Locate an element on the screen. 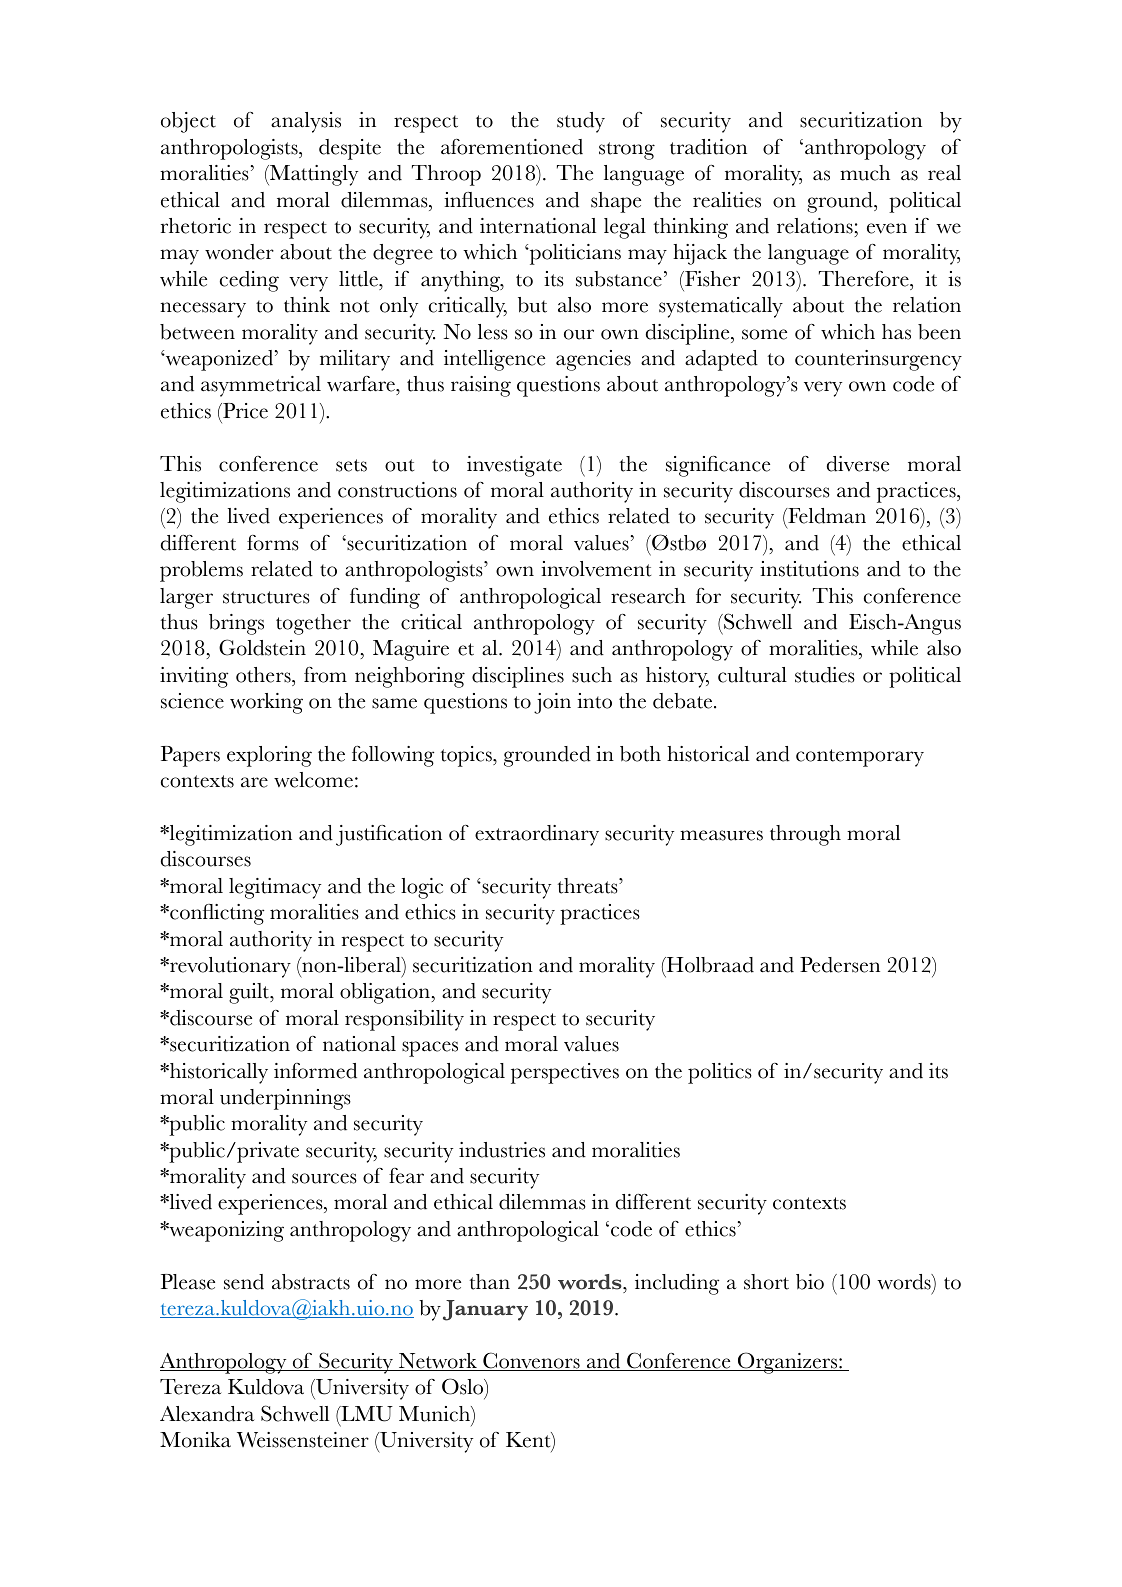 The height and width of the screenshot is (1587, 1122). extraordinary is located at coordinates (537, 835).
